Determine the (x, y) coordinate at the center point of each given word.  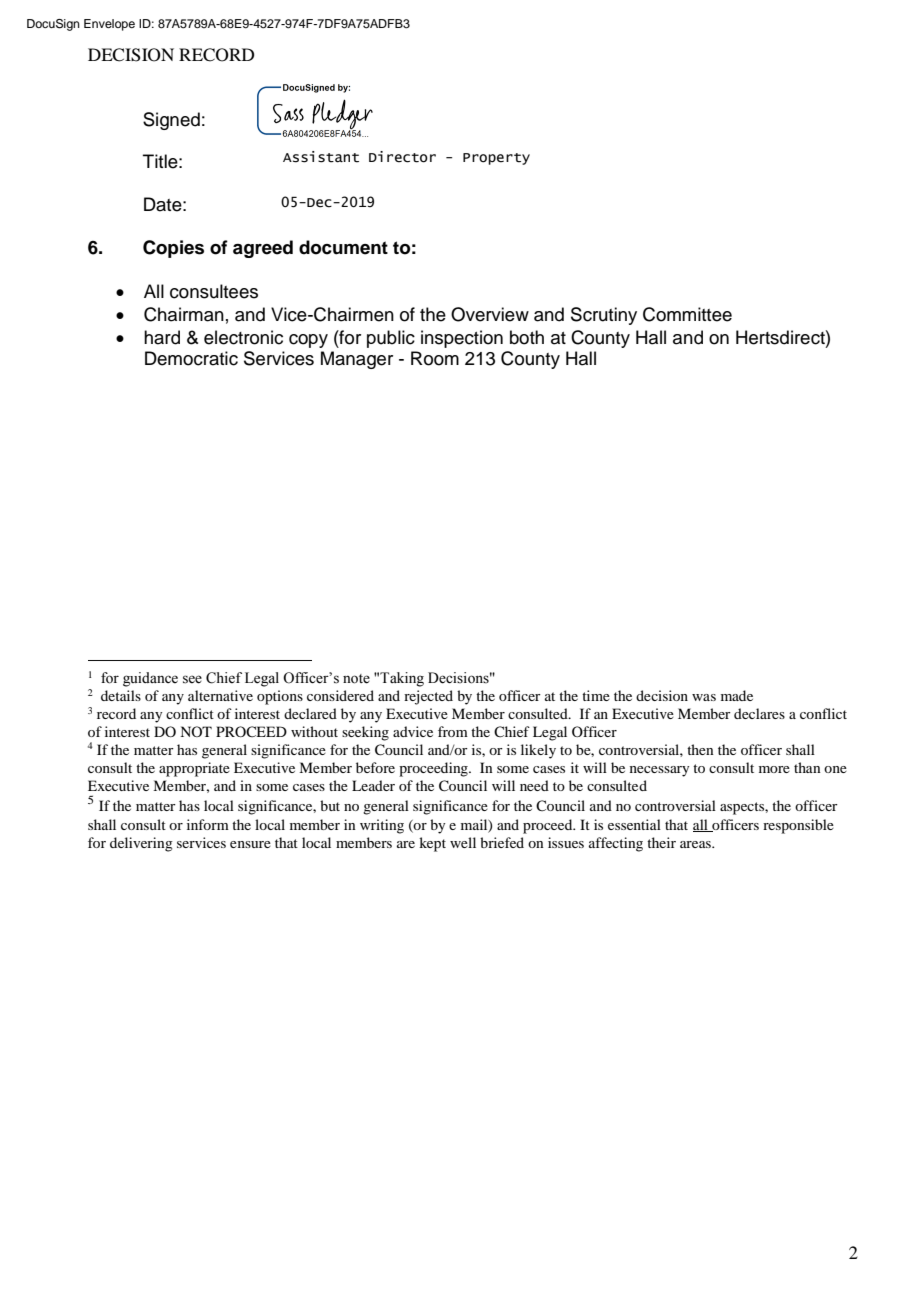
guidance (150, 679)
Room (435, 358)
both (527, 337)
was (704, 697)
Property (496, 159)
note (356, 679)
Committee (687, 314)
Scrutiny (604, 316)
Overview (490, 314)
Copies (173, 249)
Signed (171, 121)
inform (208, 824)
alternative (220, 695)
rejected (428, 697)
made (737, 695)
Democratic (191, 358)
